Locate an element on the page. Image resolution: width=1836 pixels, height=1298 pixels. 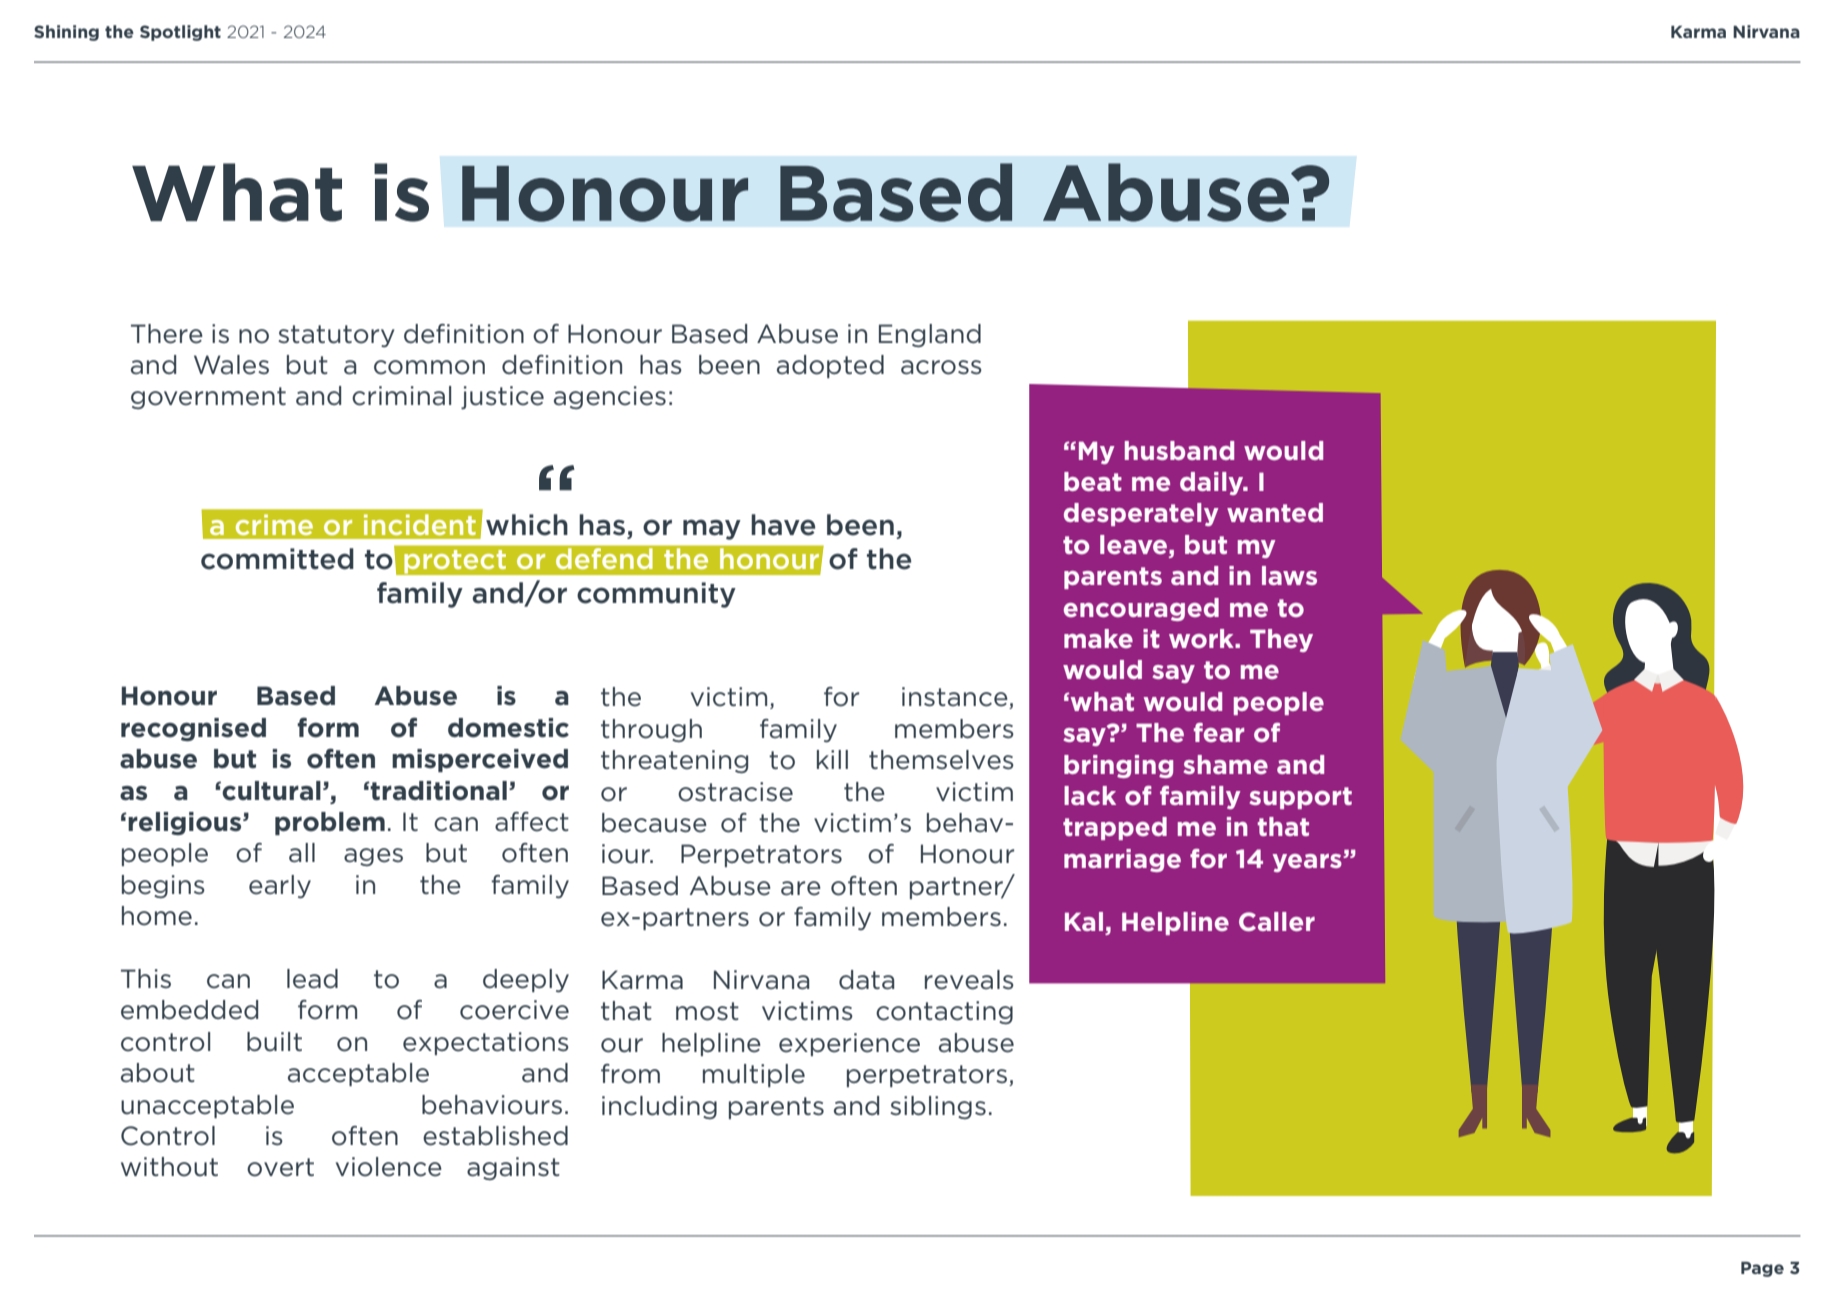
siblings is located at coordinates (938, 1107).
